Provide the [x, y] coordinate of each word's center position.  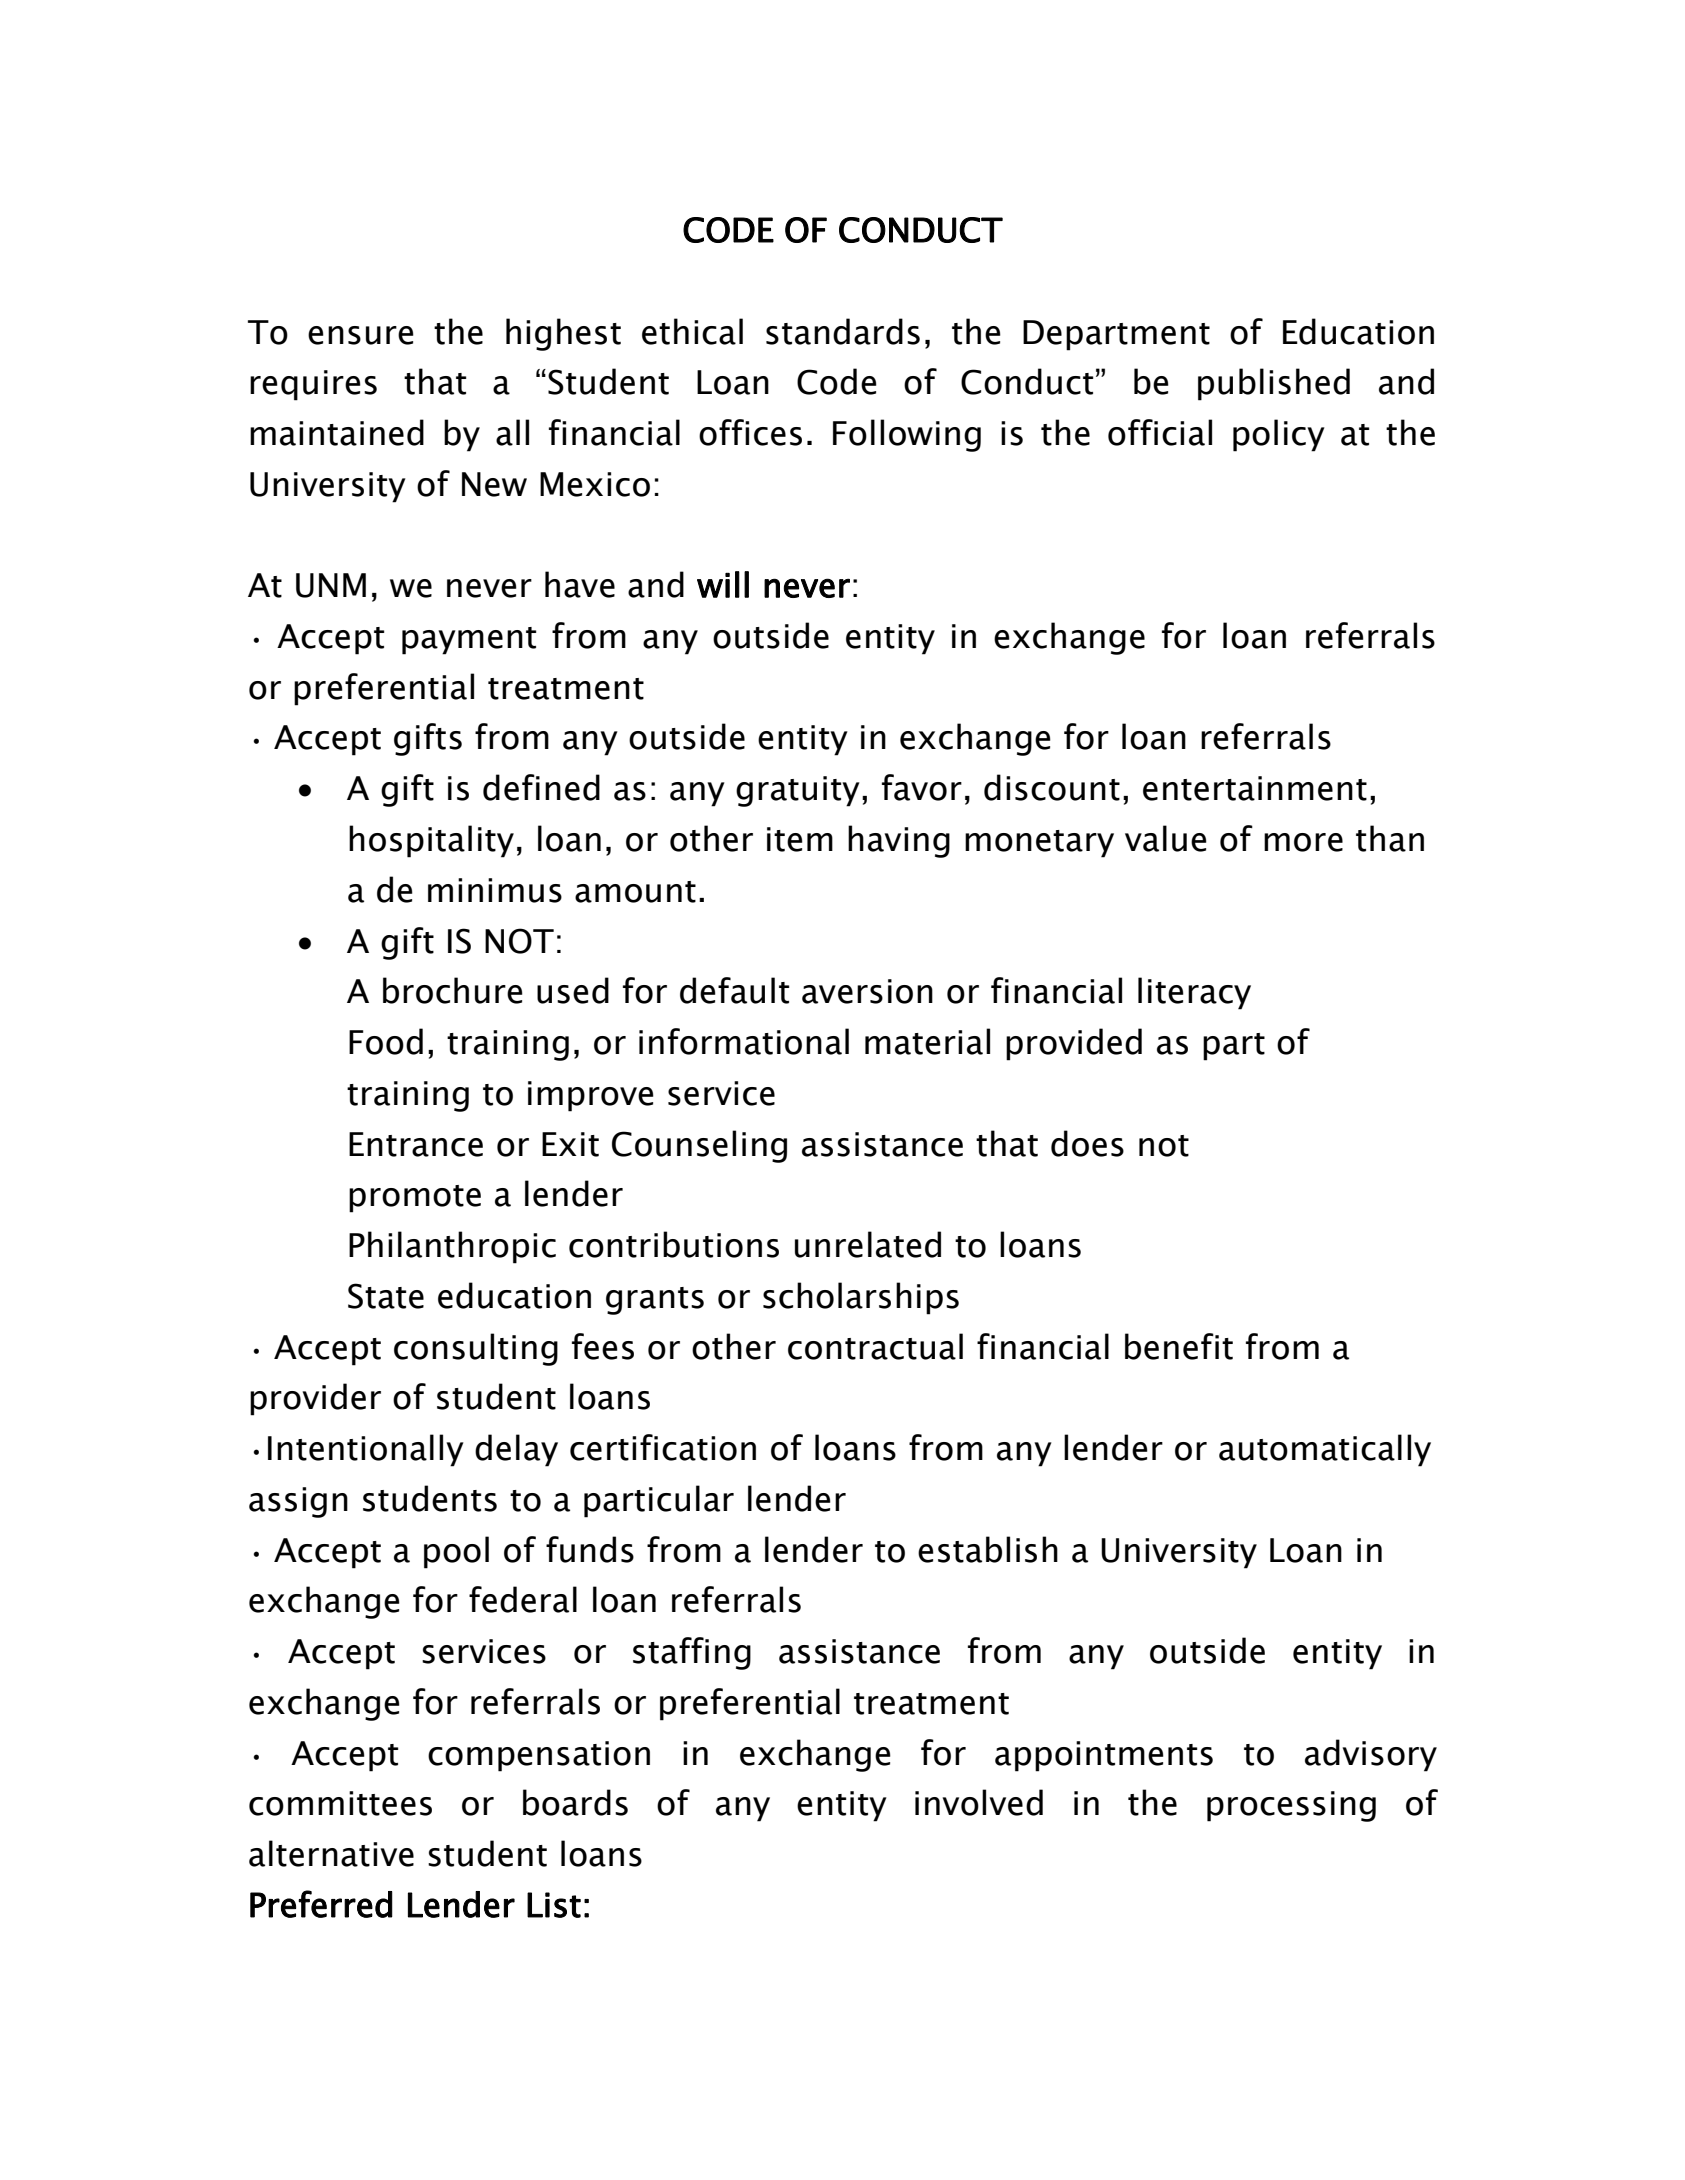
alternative [331, 1853]
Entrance [416, 1144]
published [1274, 384]
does [1087, 1143]
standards [843, 331]
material [927, 1041]
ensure [361, 335]
